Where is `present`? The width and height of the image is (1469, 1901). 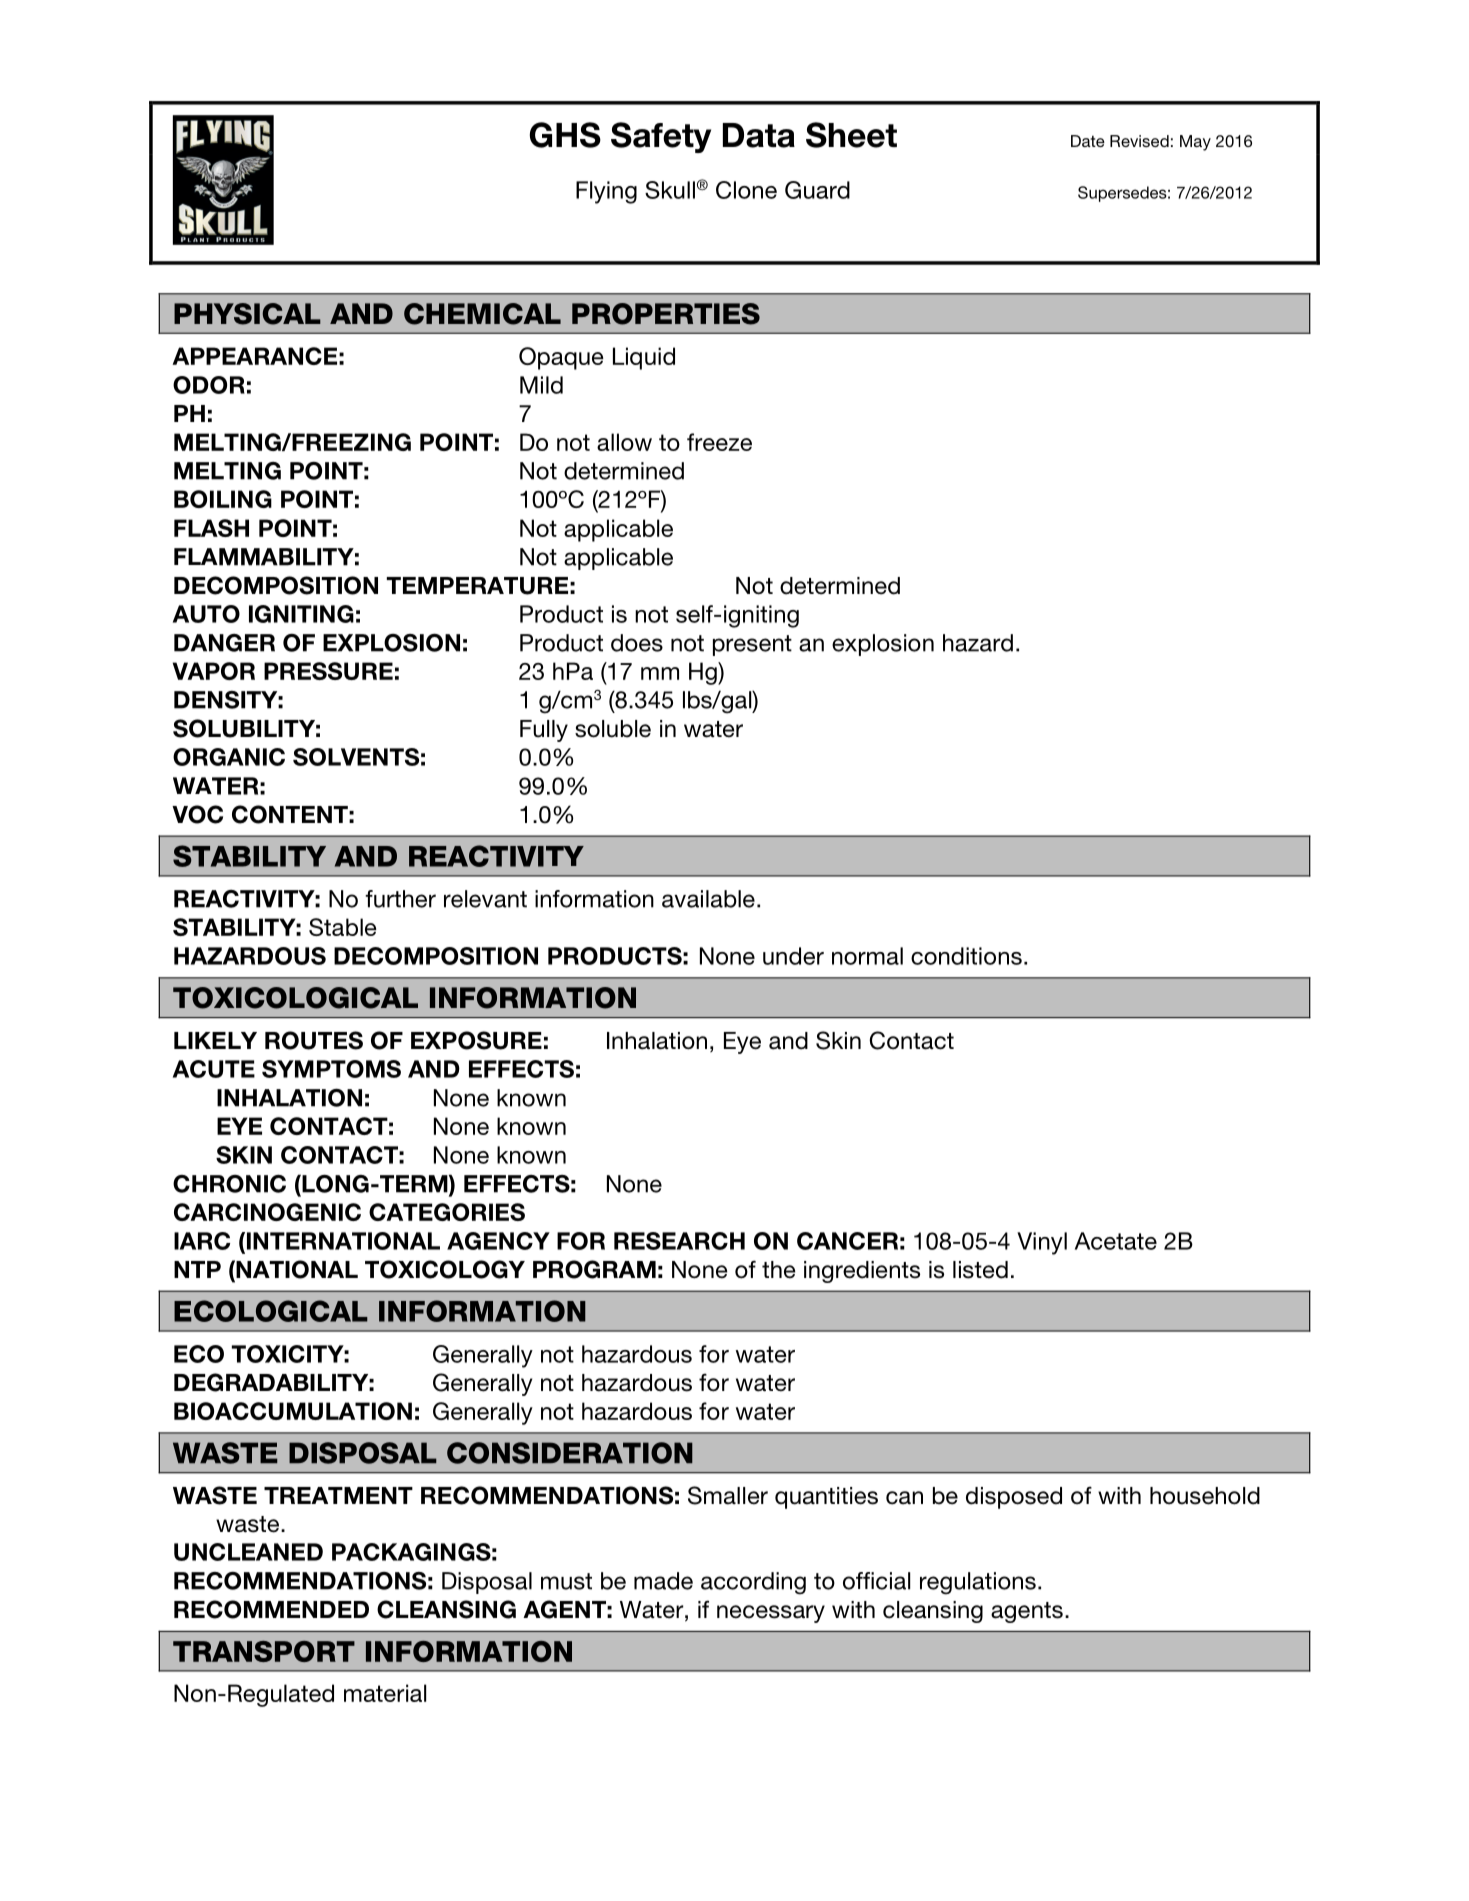 present is located at coordinates (752, 645).
